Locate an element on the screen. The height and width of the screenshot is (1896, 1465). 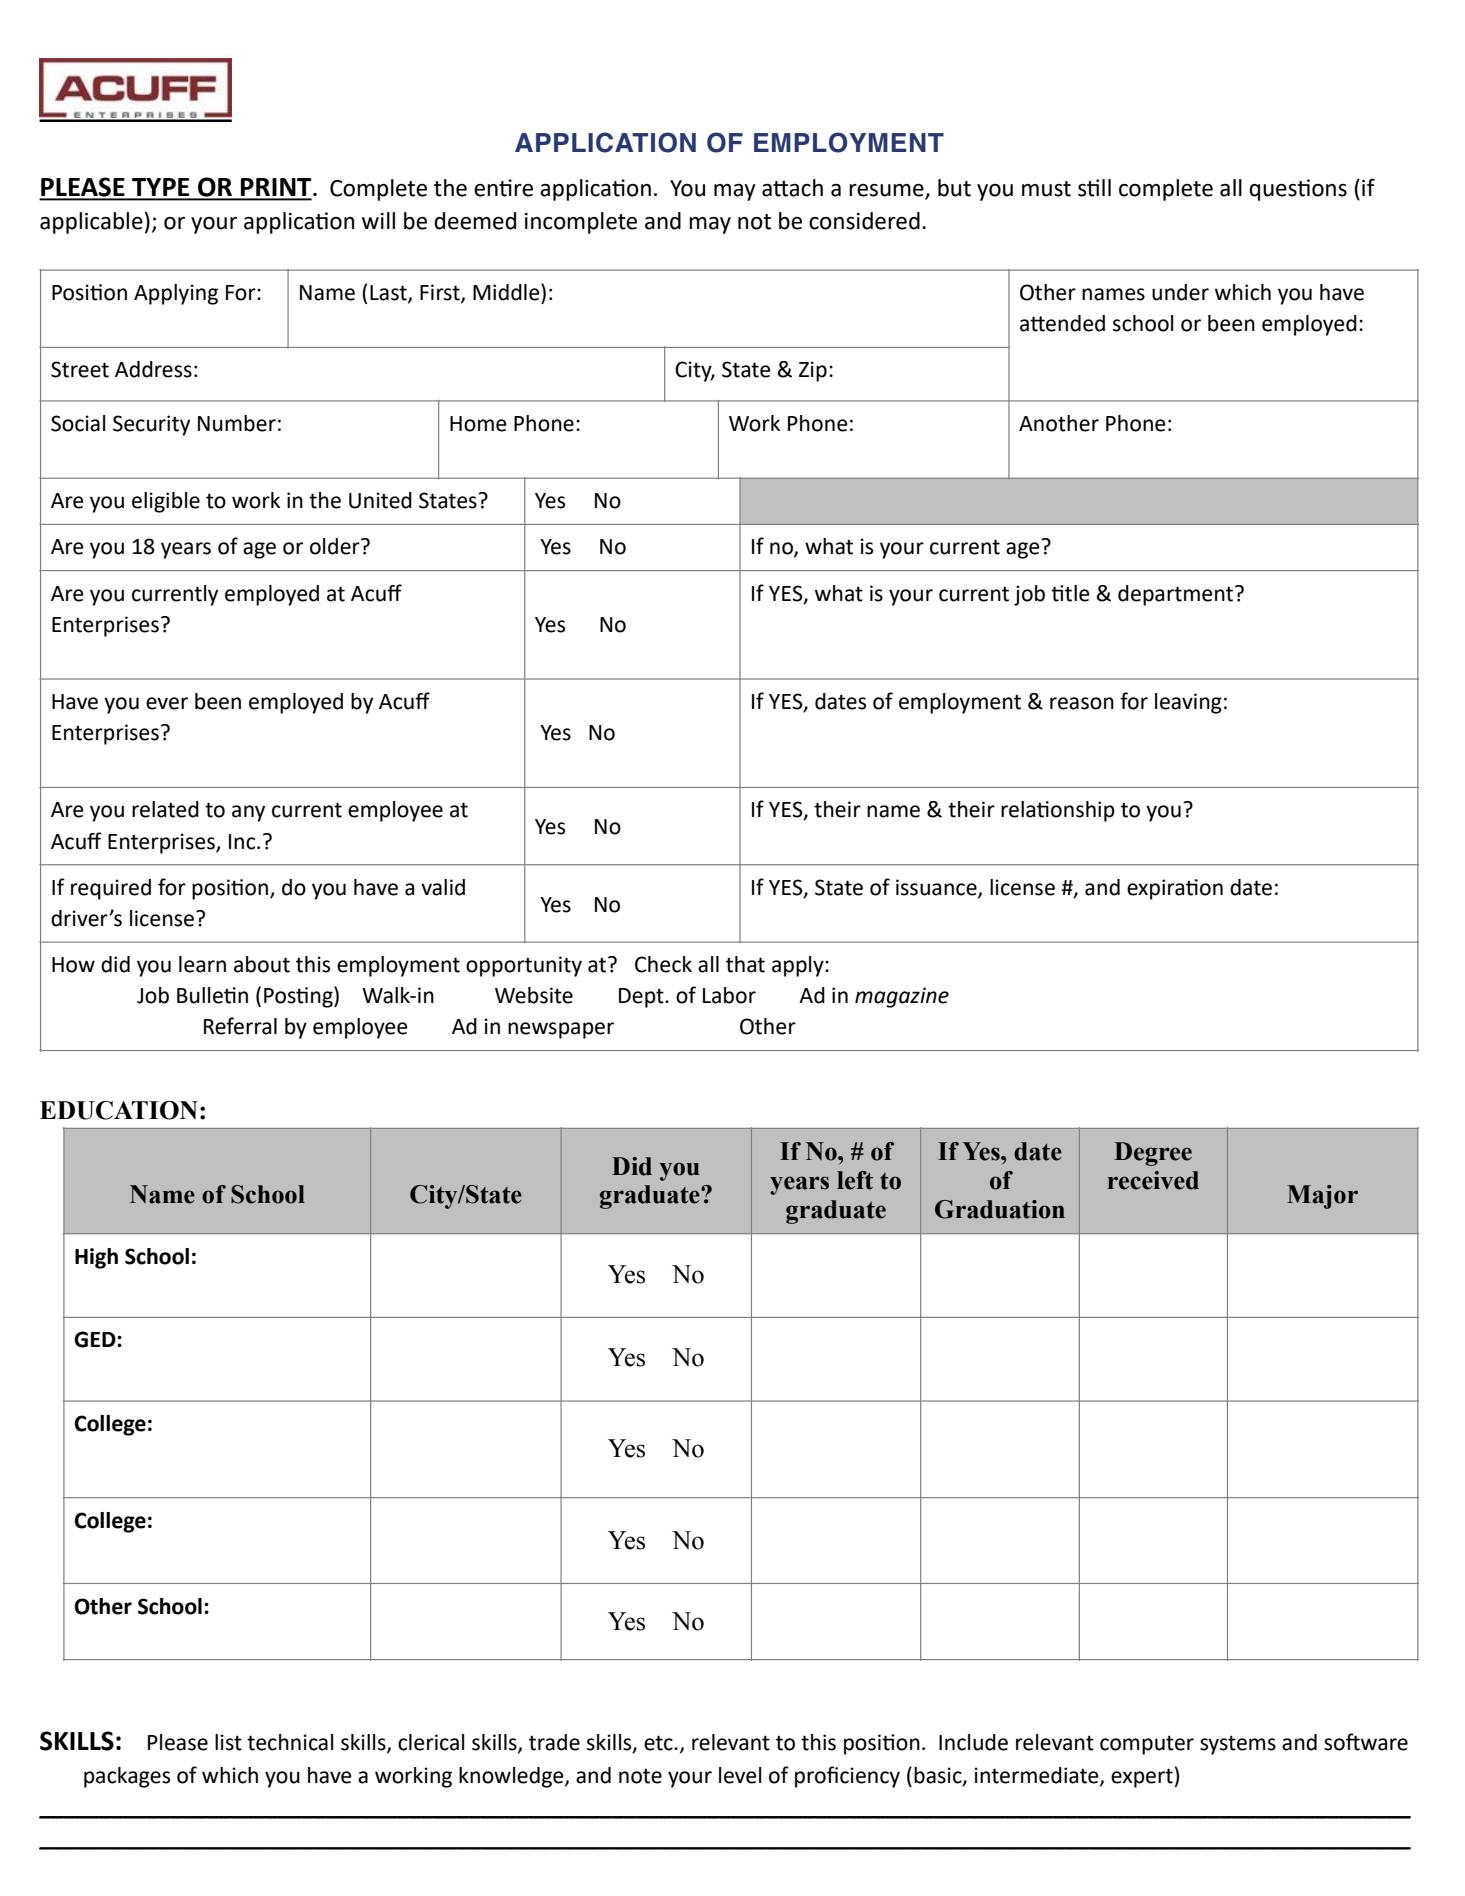
Degree is located at coordinates (1153, 1154).
